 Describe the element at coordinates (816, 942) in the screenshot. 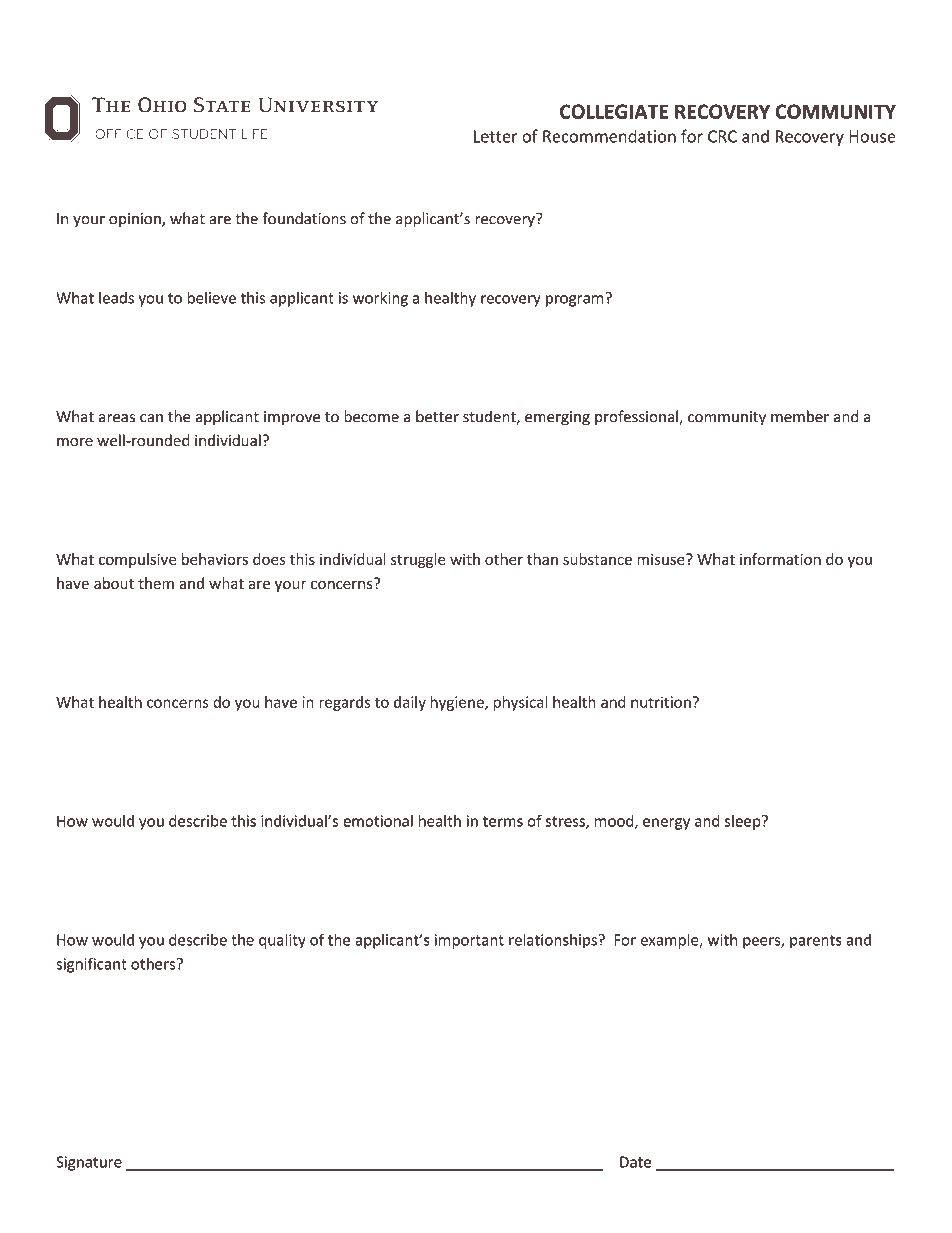

I see `parents` at that location.
